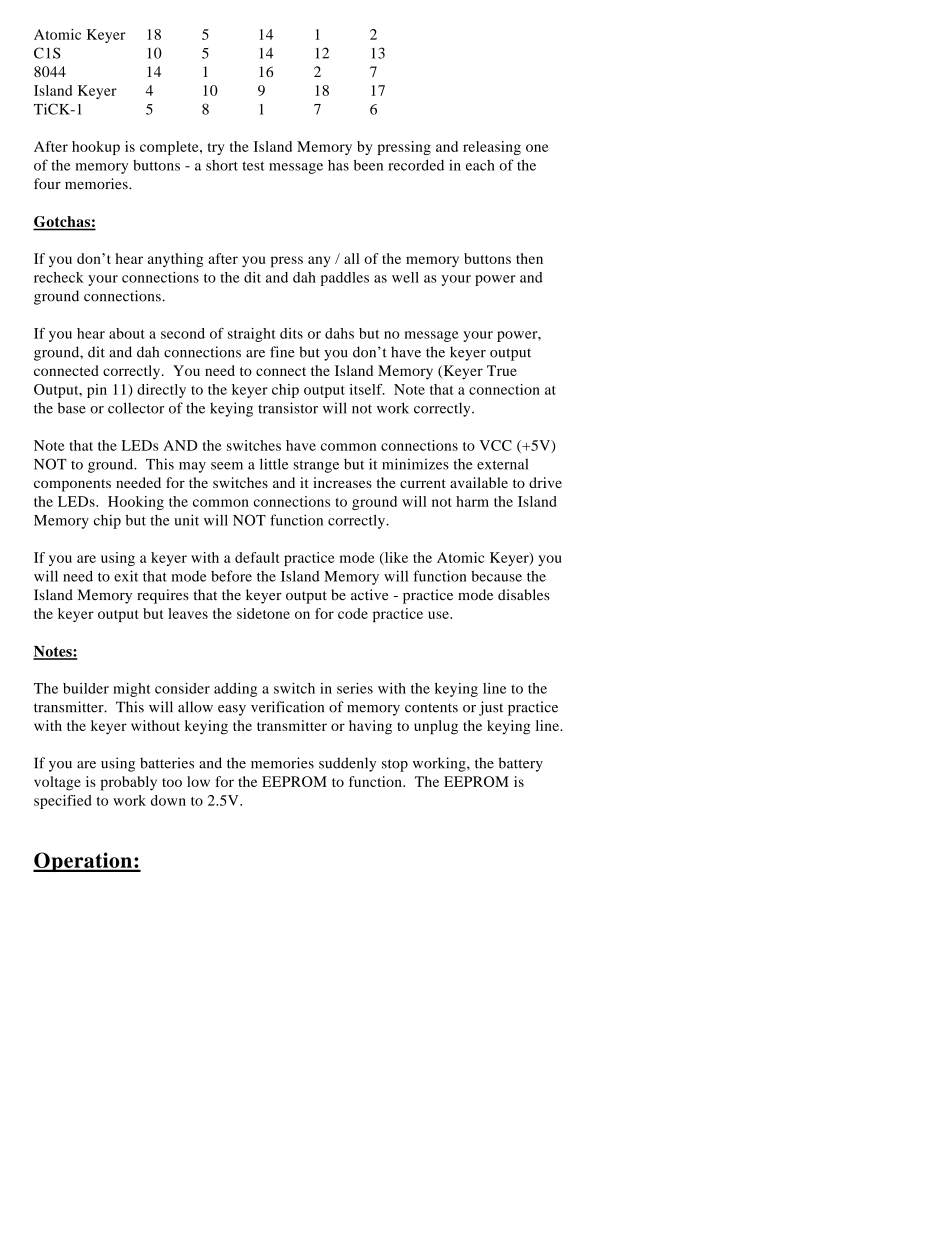  What do you see at coordinates (521, 764) in the screenshot?
I see `battery` at bounding box center [521, 764].
